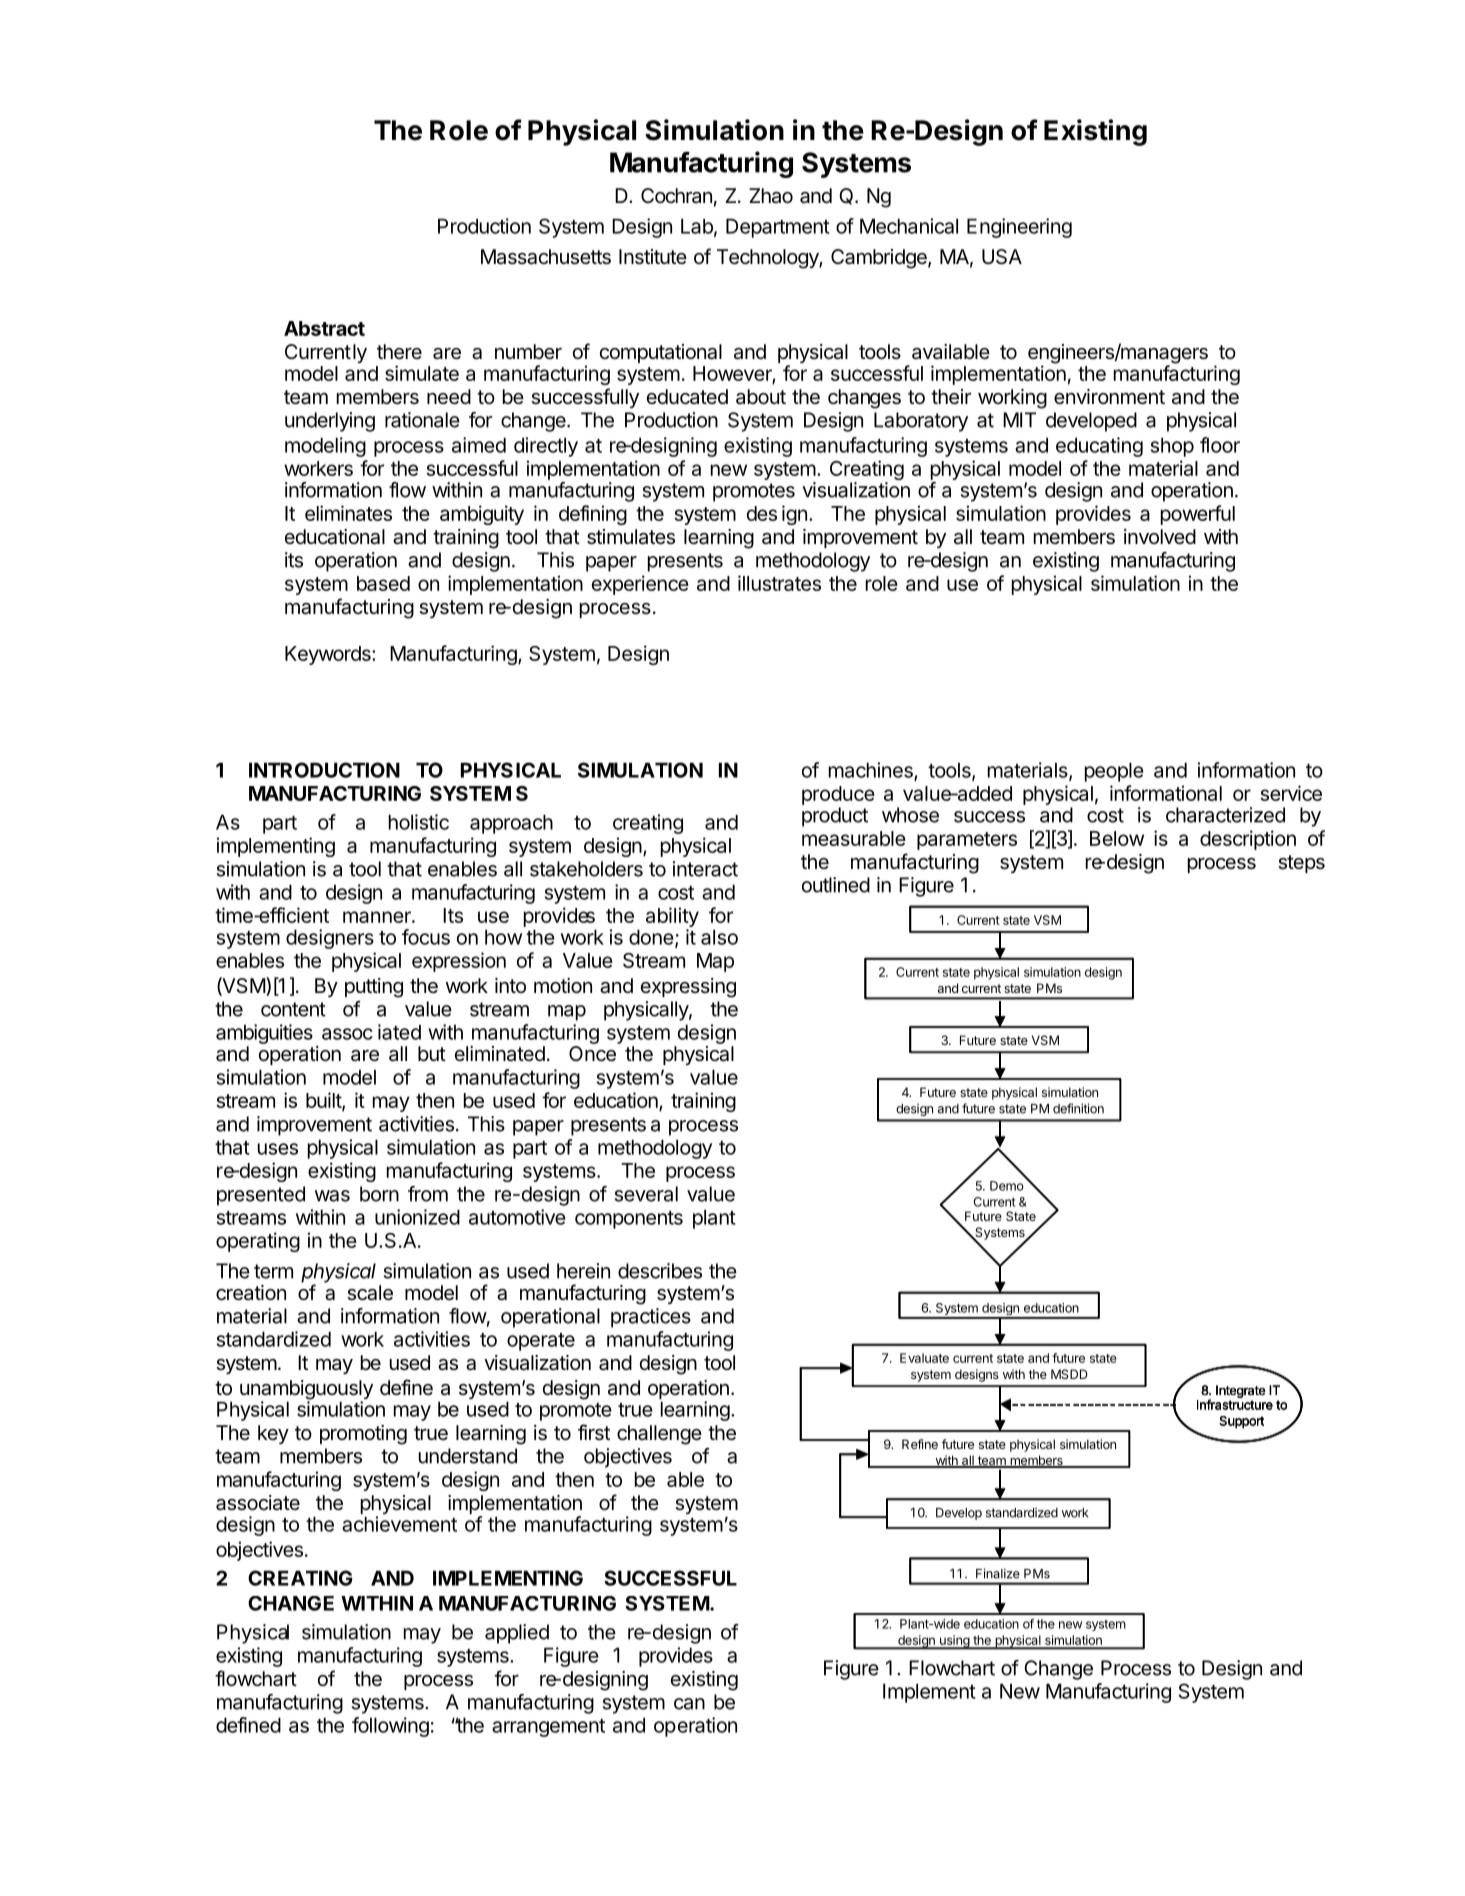 Image resolution: width=1465 pixels, height=1896 pixels. Describe the element at coordinates (689, 1704) in the screenshot. I see `can` at that location.
